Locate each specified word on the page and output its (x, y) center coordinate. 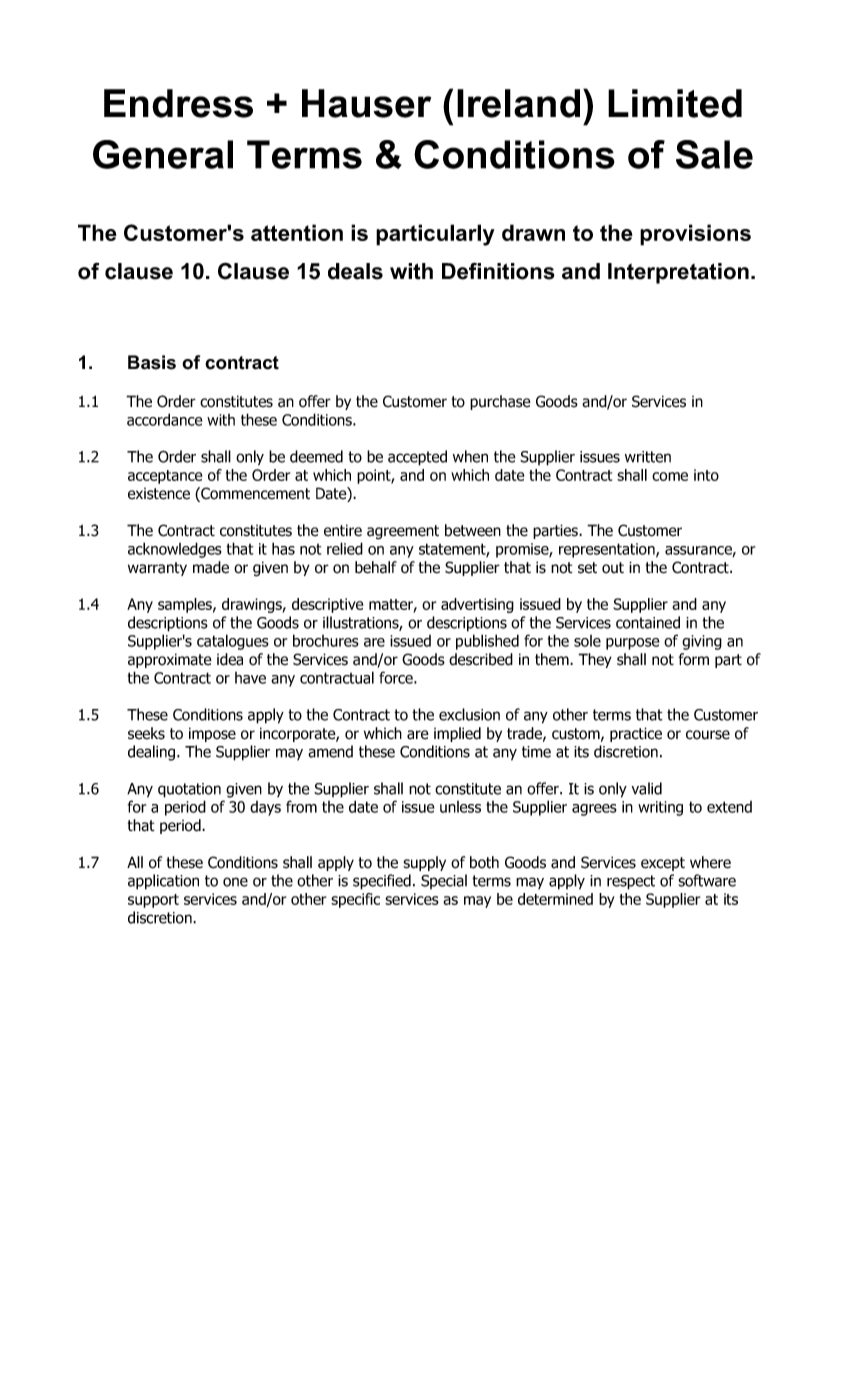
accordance (165, 419)
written (648, 457)
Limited (675, 103)
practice (636, 734)
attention (297, 232)
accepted (417, 458)
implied (457, 734)
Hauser (366, 103)
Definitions (498, 271)
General (163, 154)
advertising (477, 605)
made (211, 567)
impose (212, 734)
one (235, 882)
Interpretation (678, 273)
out (613, 568)
